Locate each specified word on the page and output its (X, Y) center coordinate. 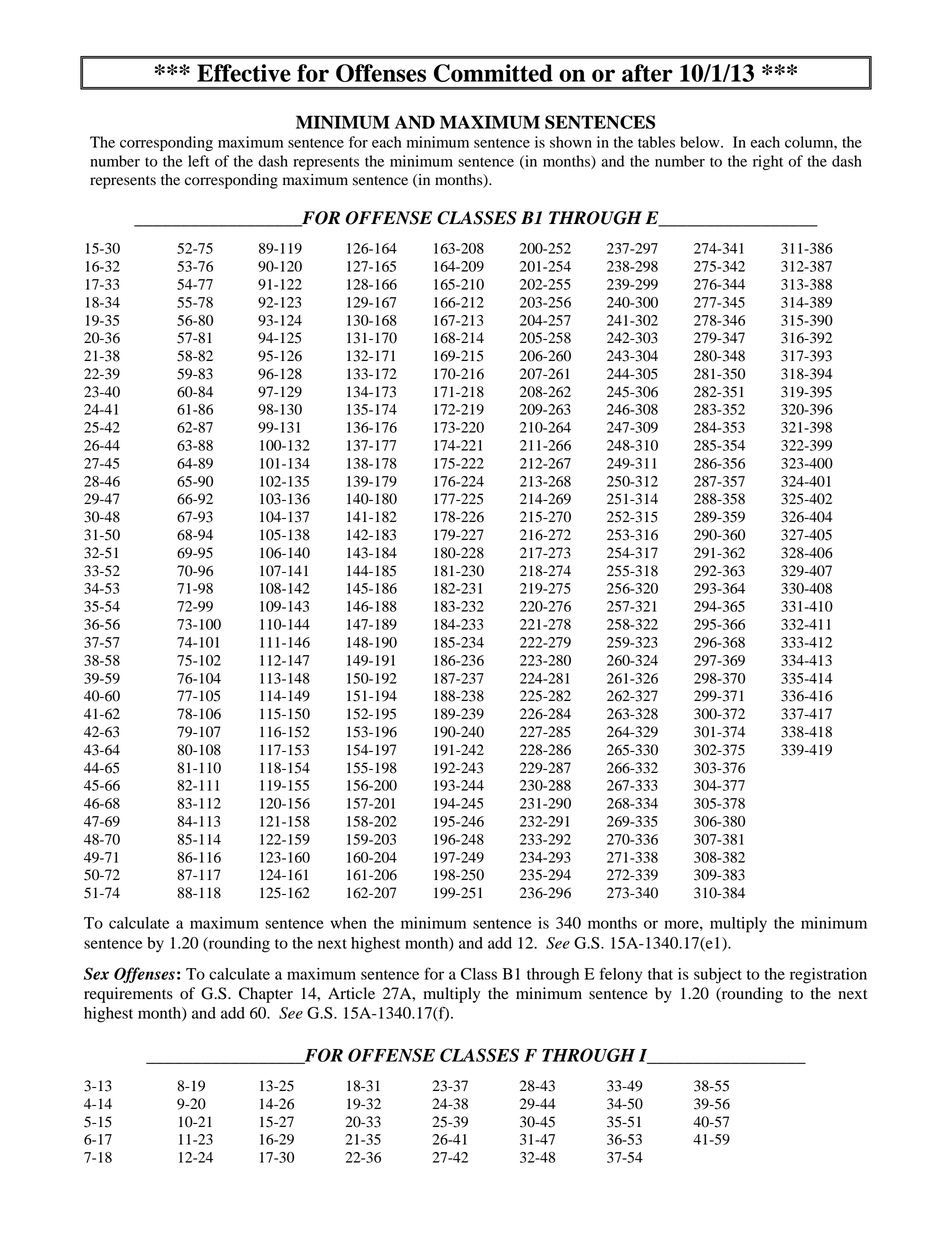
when (348, 923)
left (199, 161)
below (701, 142)
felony (621, 975)
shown (571, 142)
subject (718, 976)
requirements (128, 995)
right (768, 162)
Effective (244, 73)
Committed (493, 73)
